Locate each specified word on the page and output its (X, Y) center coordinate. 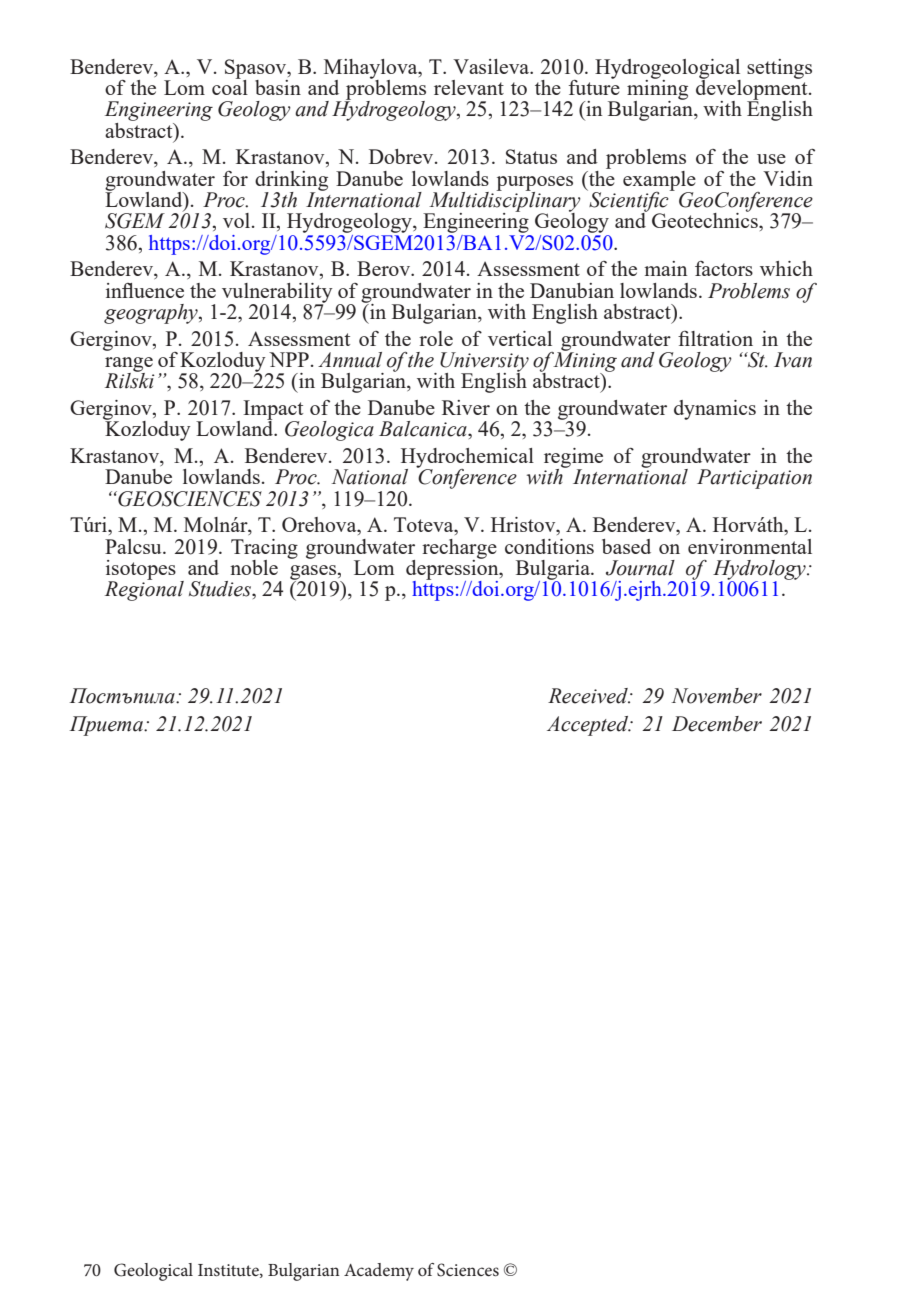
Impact (273, 411)
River (466, 407)
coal (230, 86)
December (717, 724)
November (716, 696)
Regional (144, 590)
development (753, 89)
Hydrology (760, 571)
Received (589, 696)
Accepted (589, 726)
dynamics (715, 410)
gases (314, 573)
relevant (469, 87)
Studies (221, 589)
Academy (379, 1272)
